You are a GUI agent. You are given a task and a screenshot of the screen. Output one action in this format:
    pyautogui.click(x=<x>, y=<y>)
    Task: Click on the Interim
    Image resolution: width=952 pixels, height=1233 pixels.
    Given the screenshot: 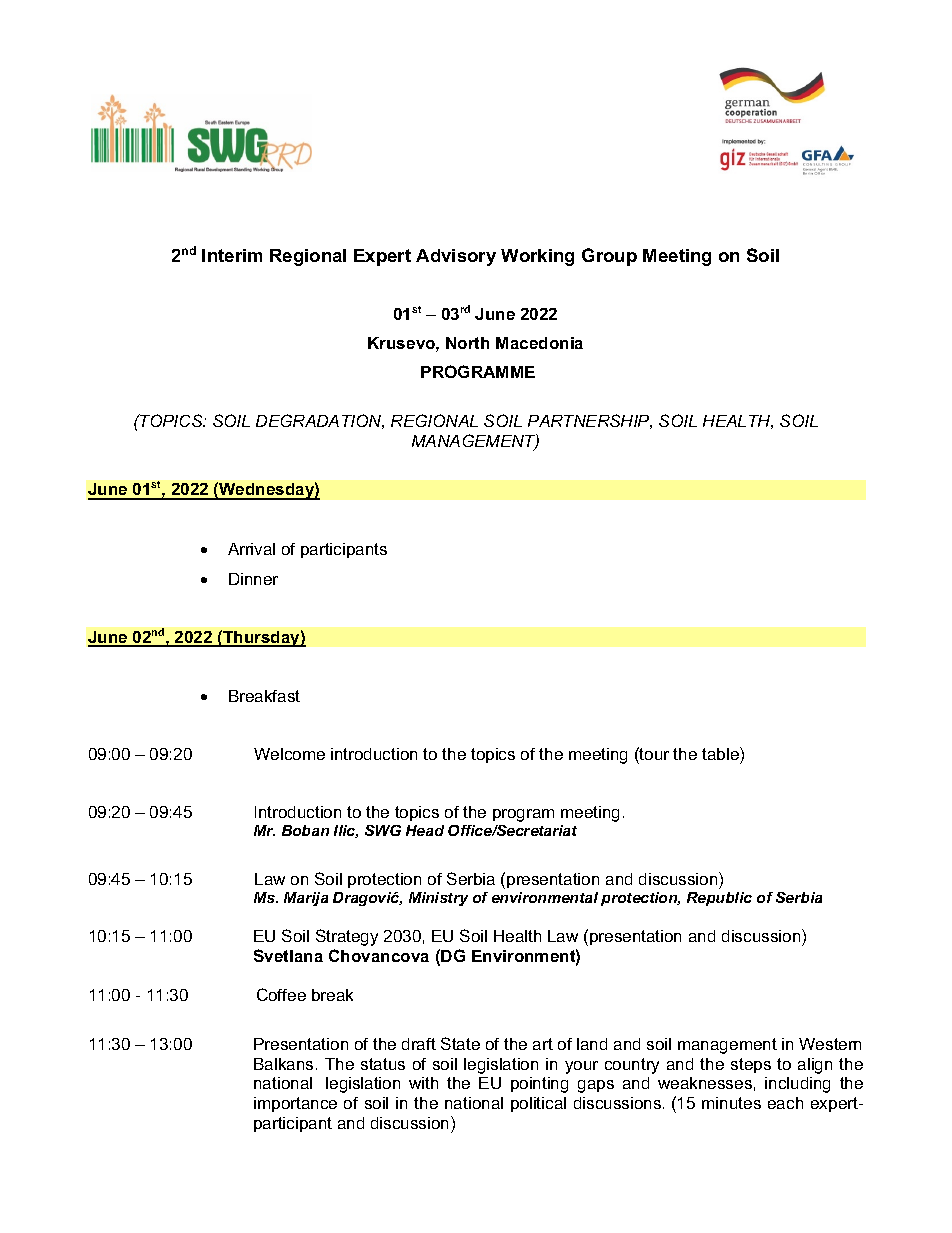 What is the action you would take?
    pyautogui.click(x=232, y=255)
